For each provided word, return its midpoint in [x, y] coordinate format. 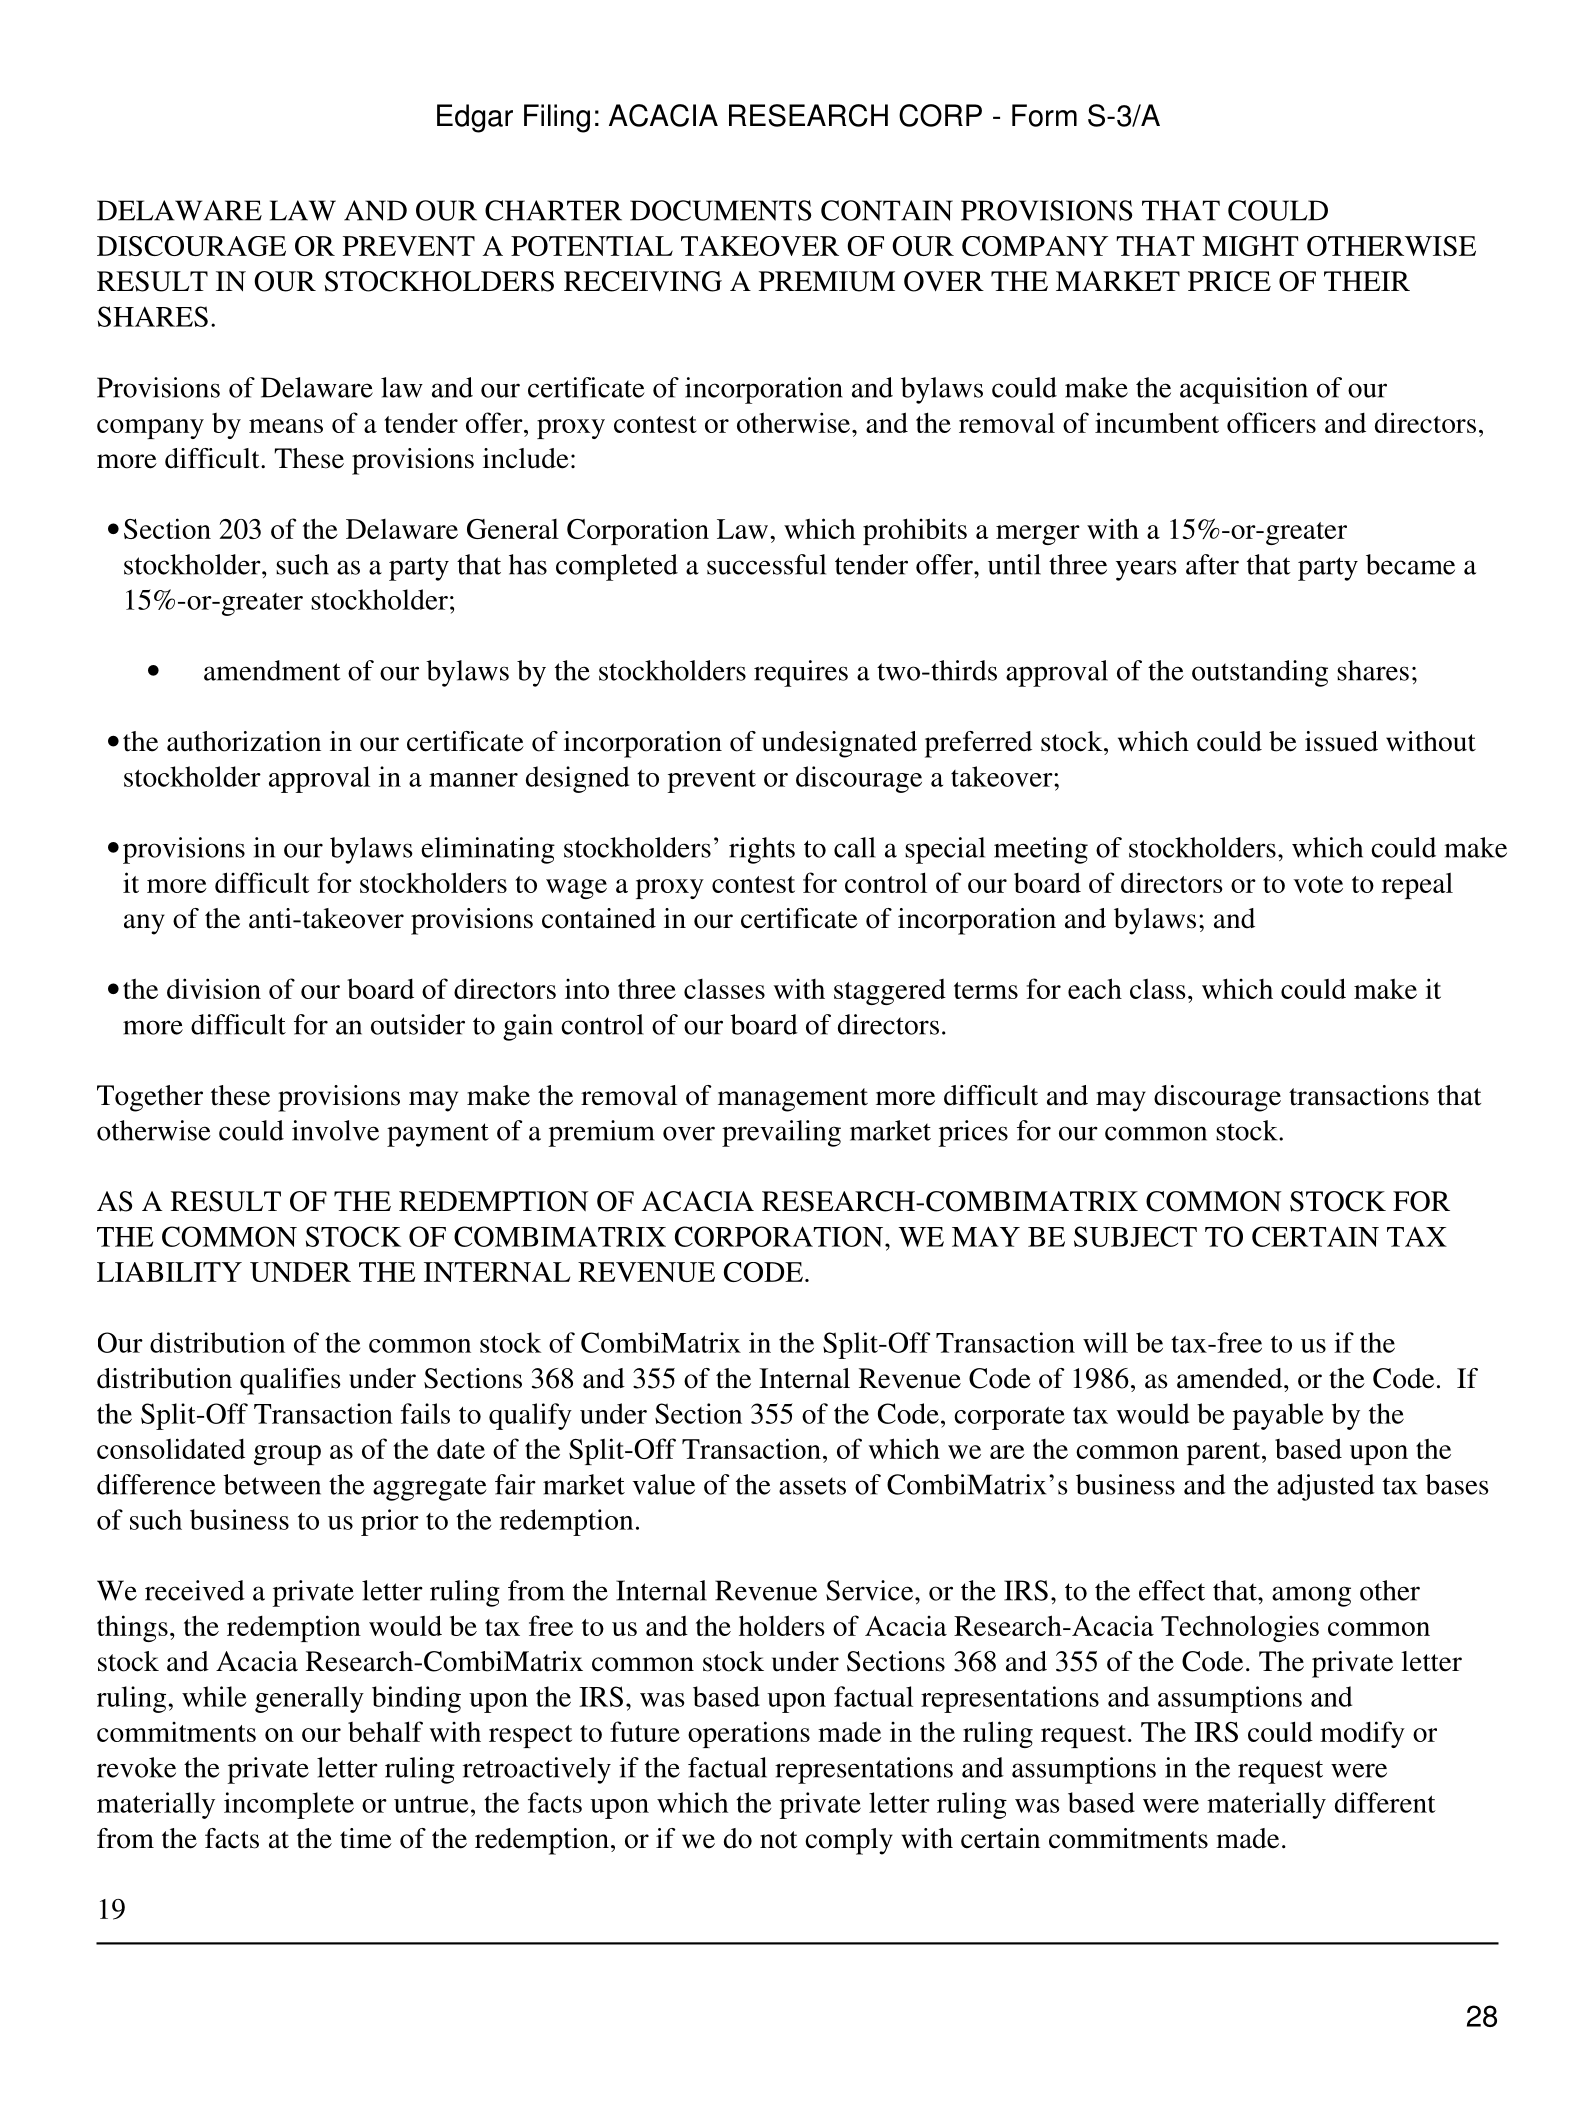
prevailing [781, 1133]
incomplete [289, 1805]
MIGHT [1250, 246]
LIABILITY [169, 1272]
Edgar [475, 118]
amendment [272, 670]
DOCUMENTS [720, 210]
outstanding [1260, 673]
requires [801, 673]
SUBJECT [1135, 1236]
